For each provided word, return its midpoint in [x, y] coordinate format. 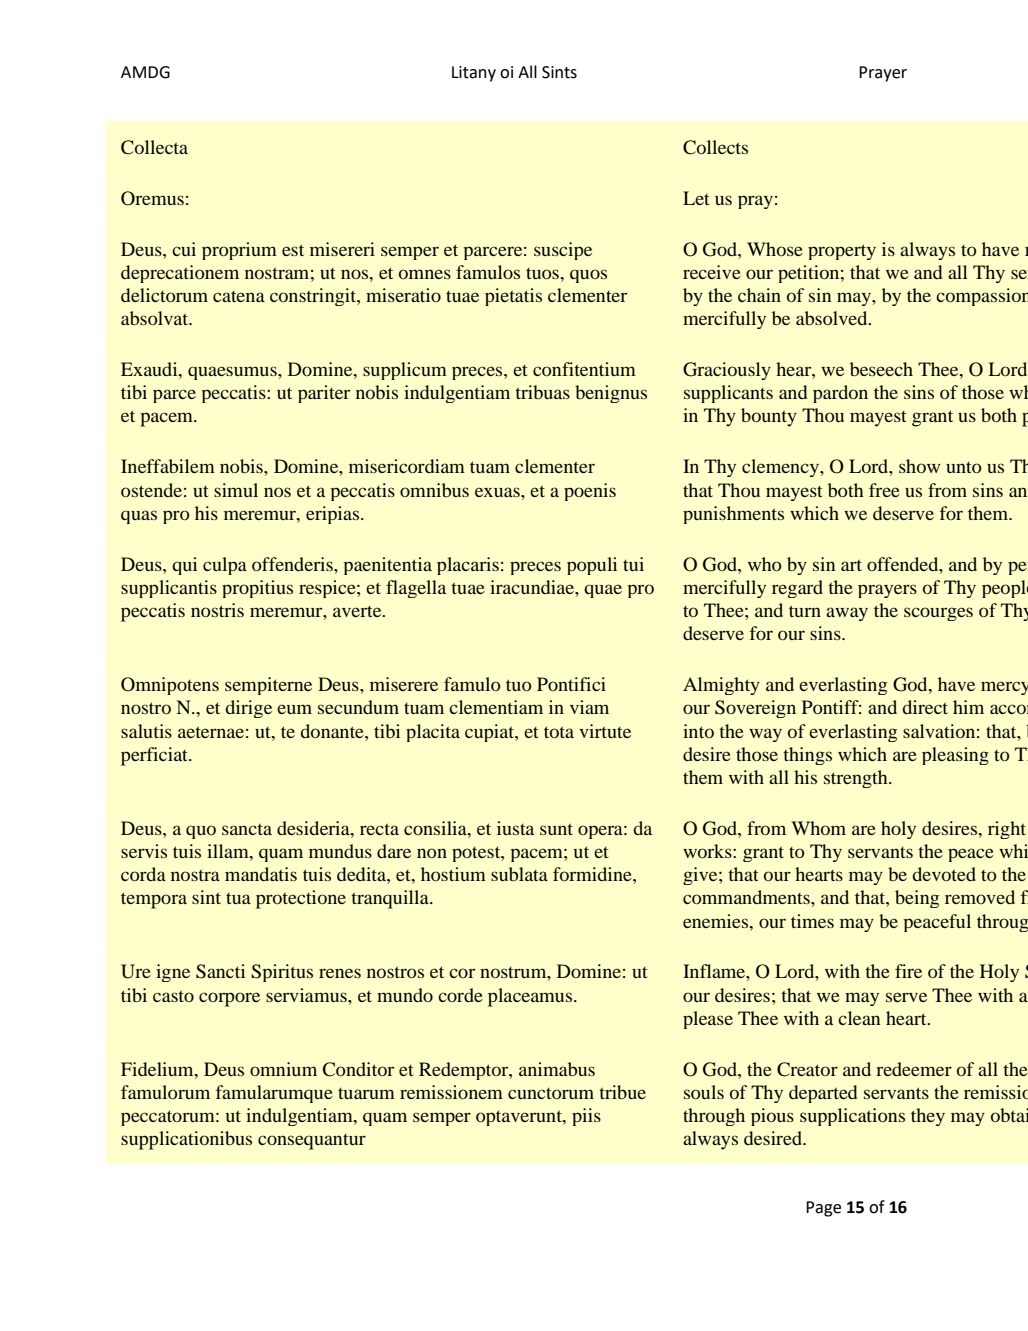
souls [704, 1092]
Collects [715, 147]
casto [173, 996]
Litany [474, 74]
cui [184, 249]
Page [823, 1209]
